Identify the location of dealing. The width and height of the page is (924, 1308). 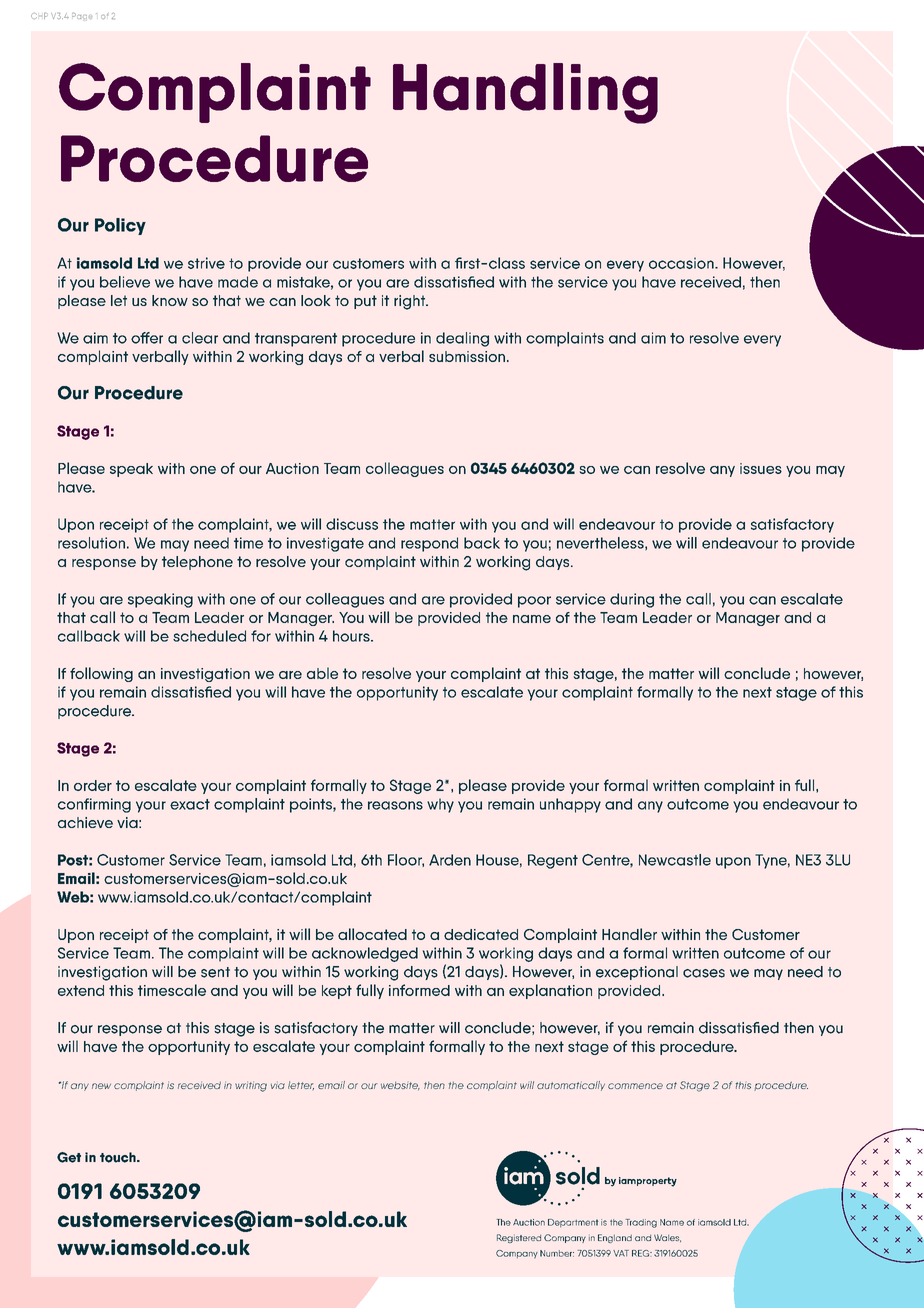
(462, 339).
